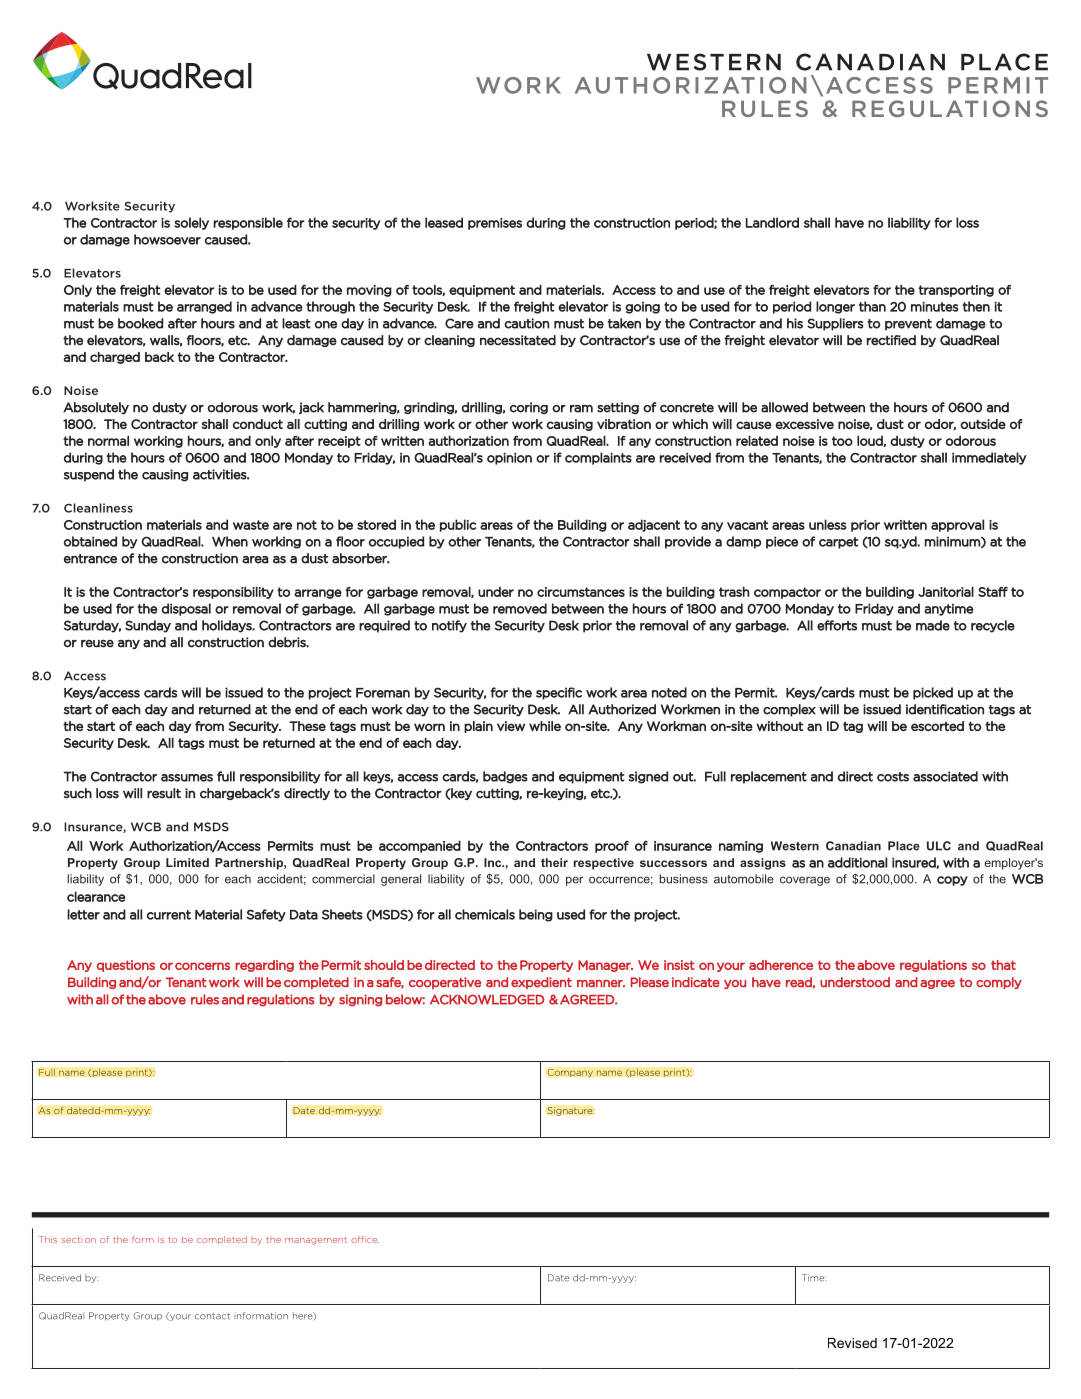 The image size is (1081, 1399). Describe the element at coordinates (167, 239) in the screenshot. I see `howsoever` at that location.
